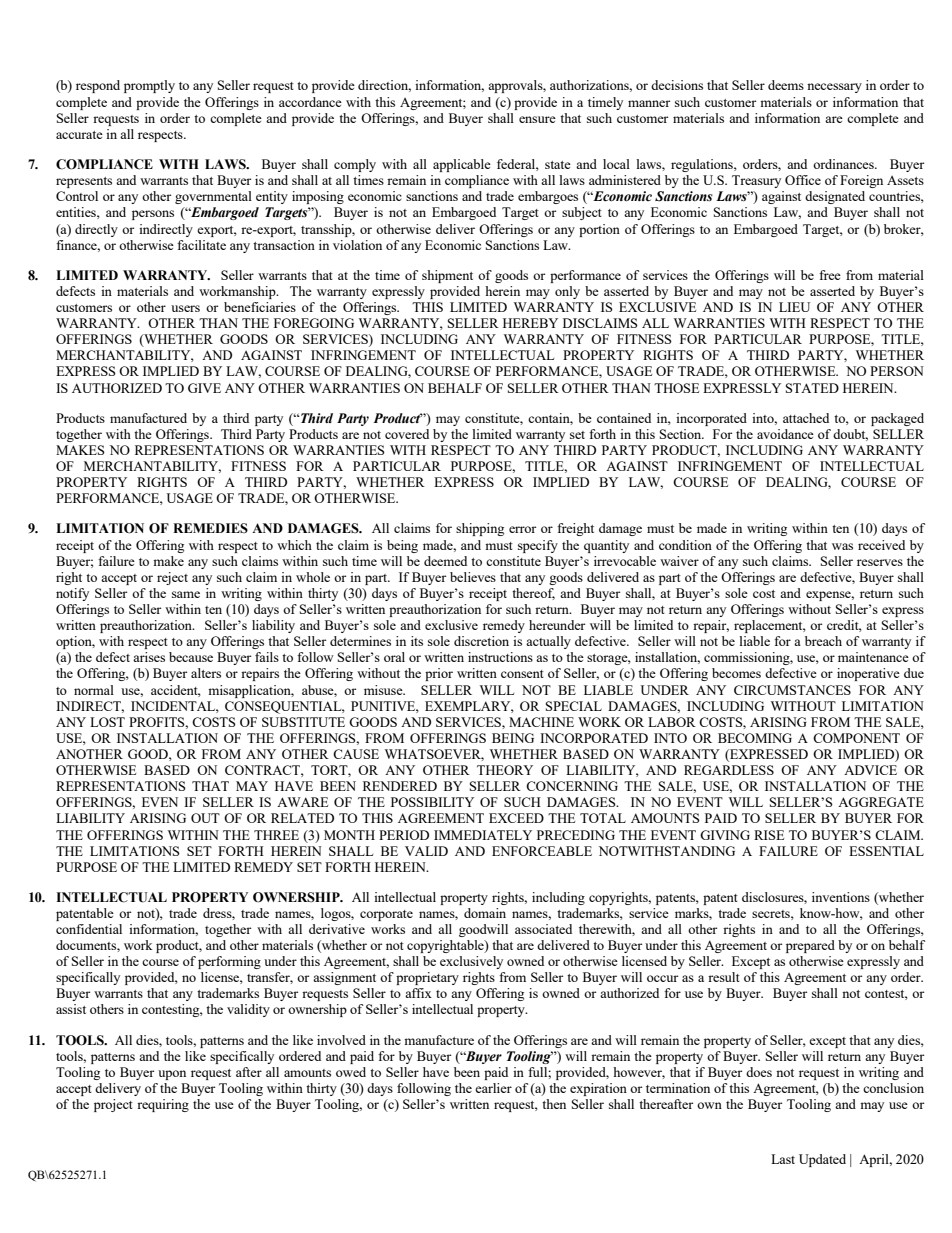 Image resolution: width=952 pixels, height=1233 pixels. I want to click on promptly, so click(149, 86).
